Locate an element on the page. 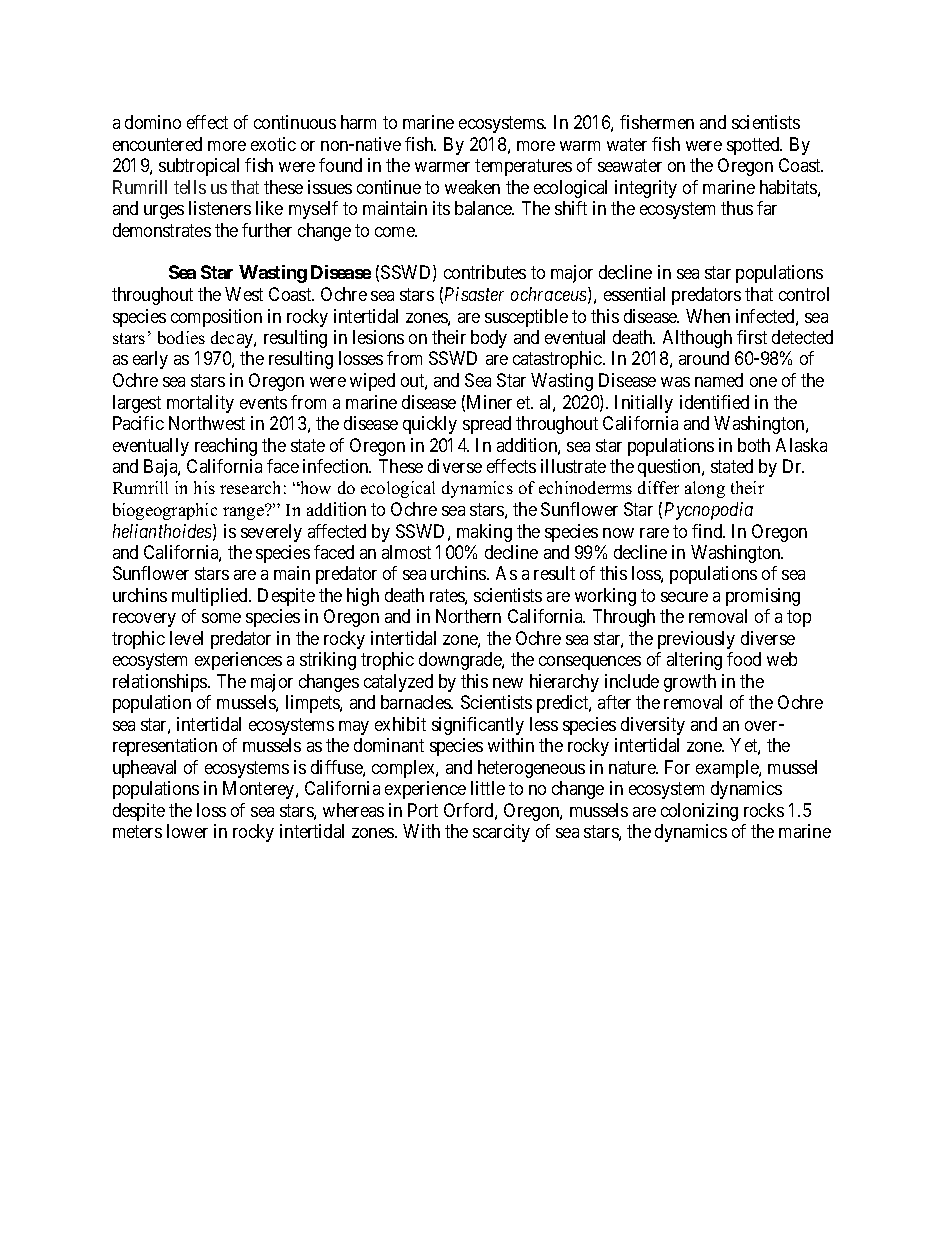  identified is located at coordinates (714, 402).
